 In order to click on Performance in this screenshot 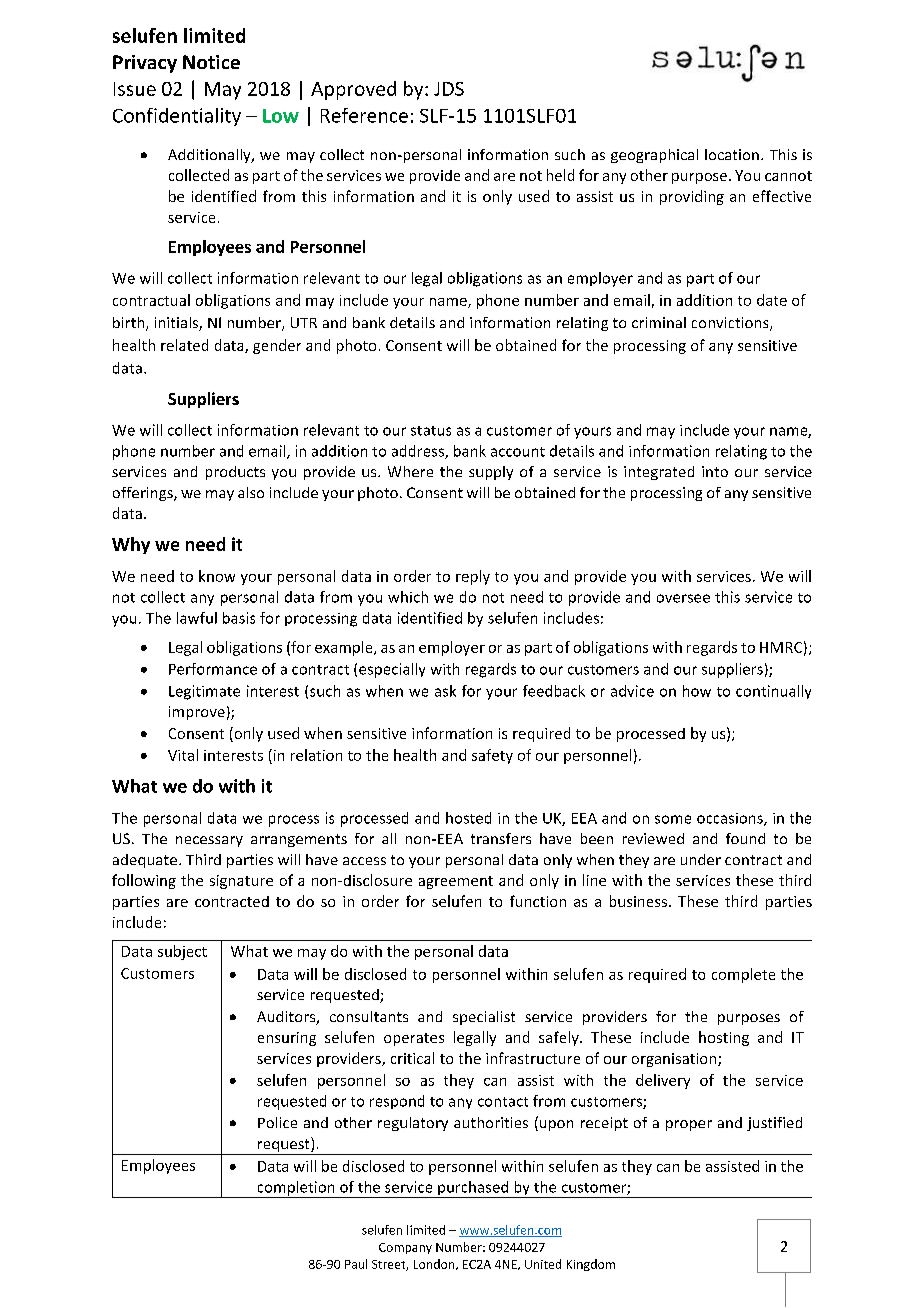, I will do `click(213, 669)`.
